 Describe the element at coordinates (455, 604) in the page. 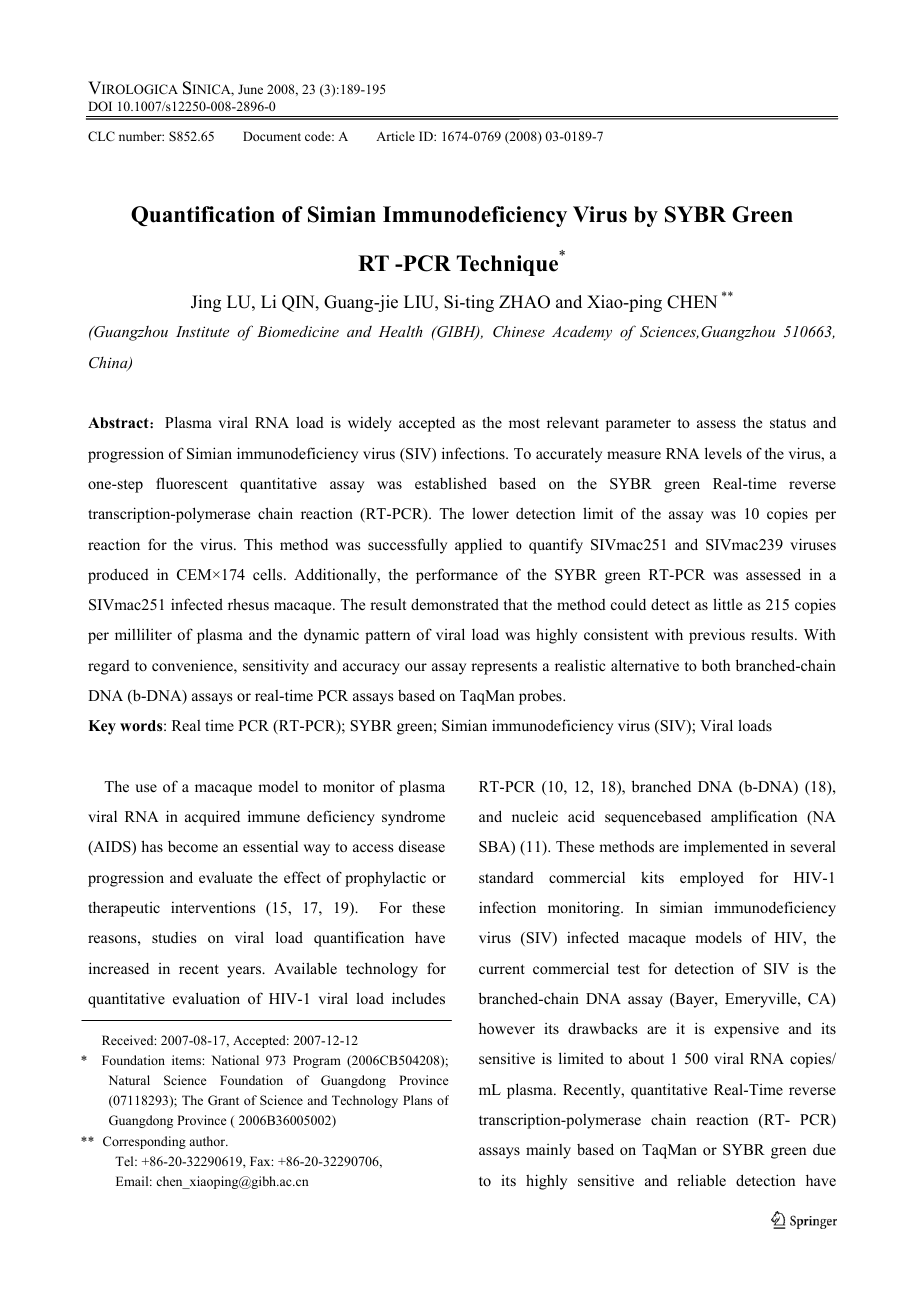

I see `demonstrated` at that location.
